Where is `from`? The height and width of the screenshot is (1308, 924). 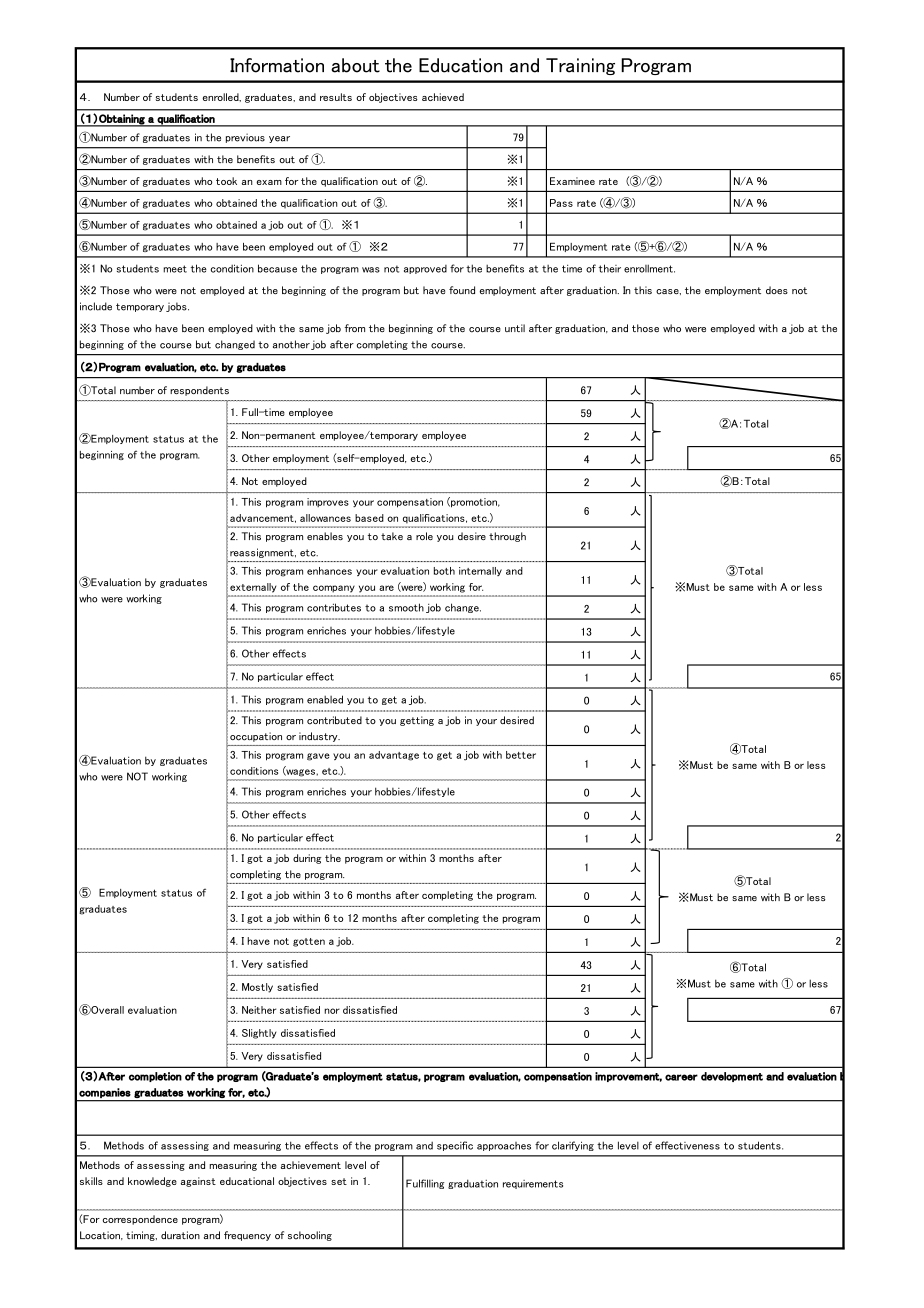
from is located at coordinates (355, 328).
